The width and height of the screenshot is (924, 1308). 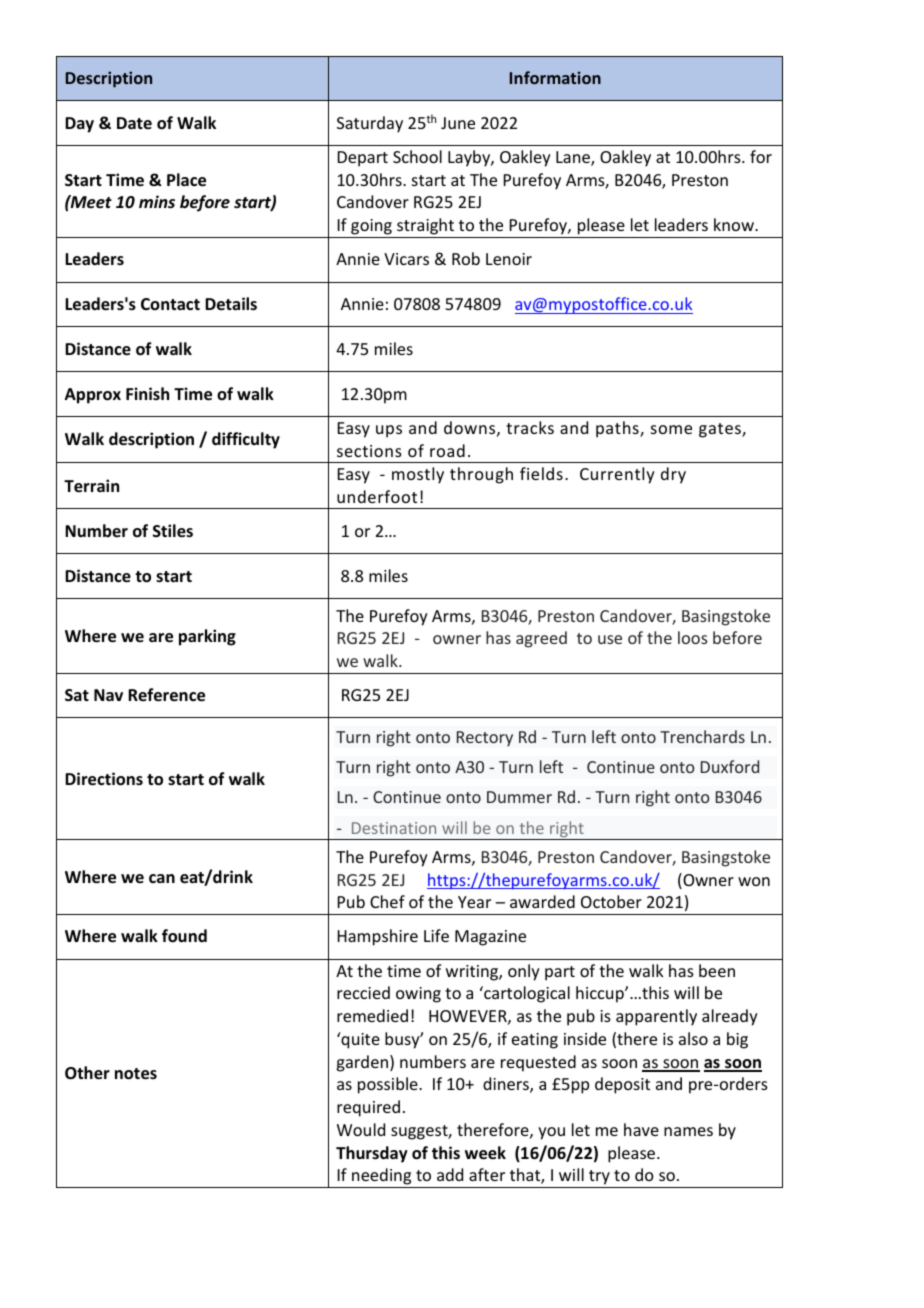 I want to click on Lane, so click(x=574, y=158).
